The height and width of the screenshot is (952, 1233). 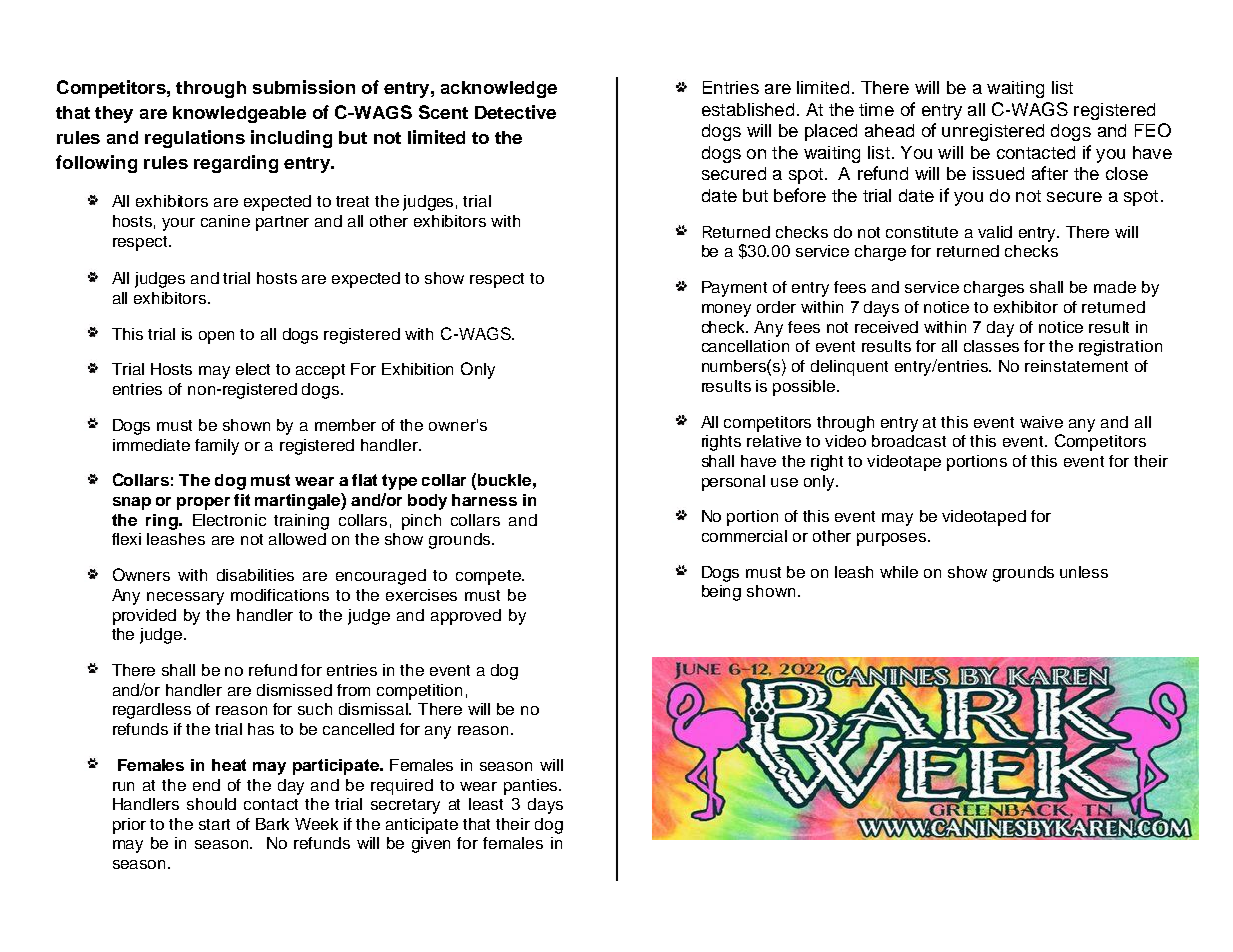 What do you see at coordinates (217, 447) in the screenshot?
I see `family` at bounding box center [217, 447].
